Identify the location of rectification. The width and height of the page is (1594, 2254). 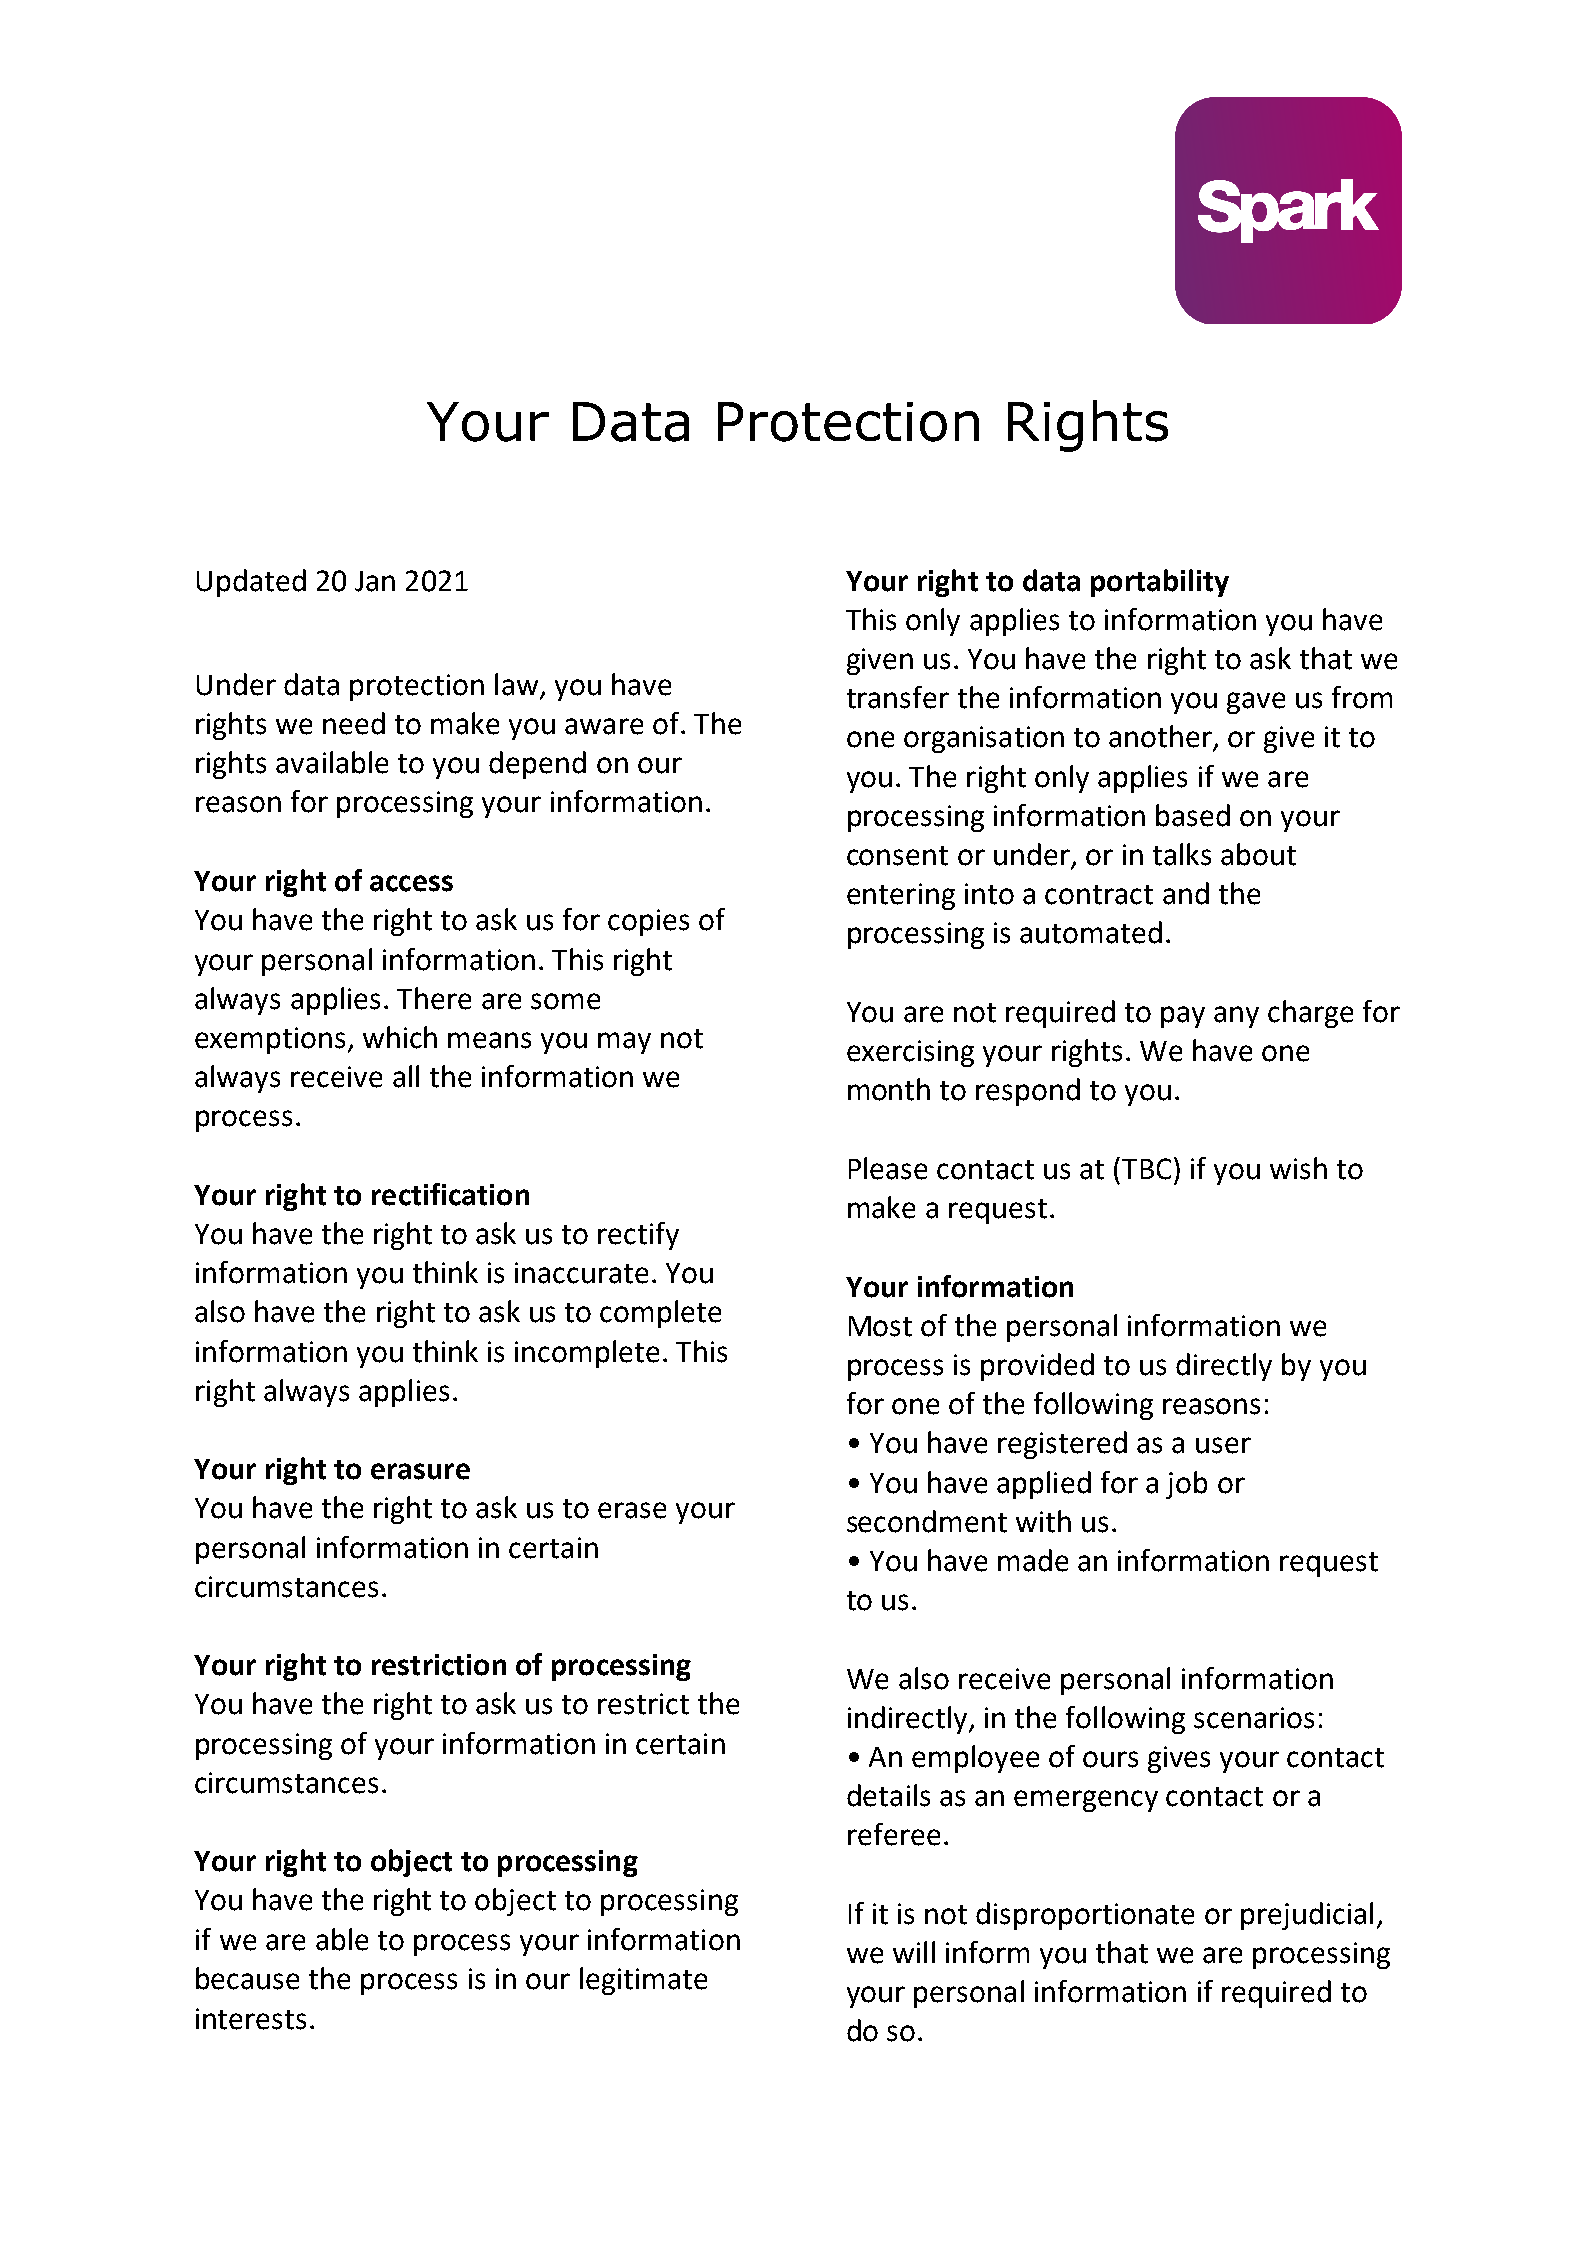
(450, 1194).
